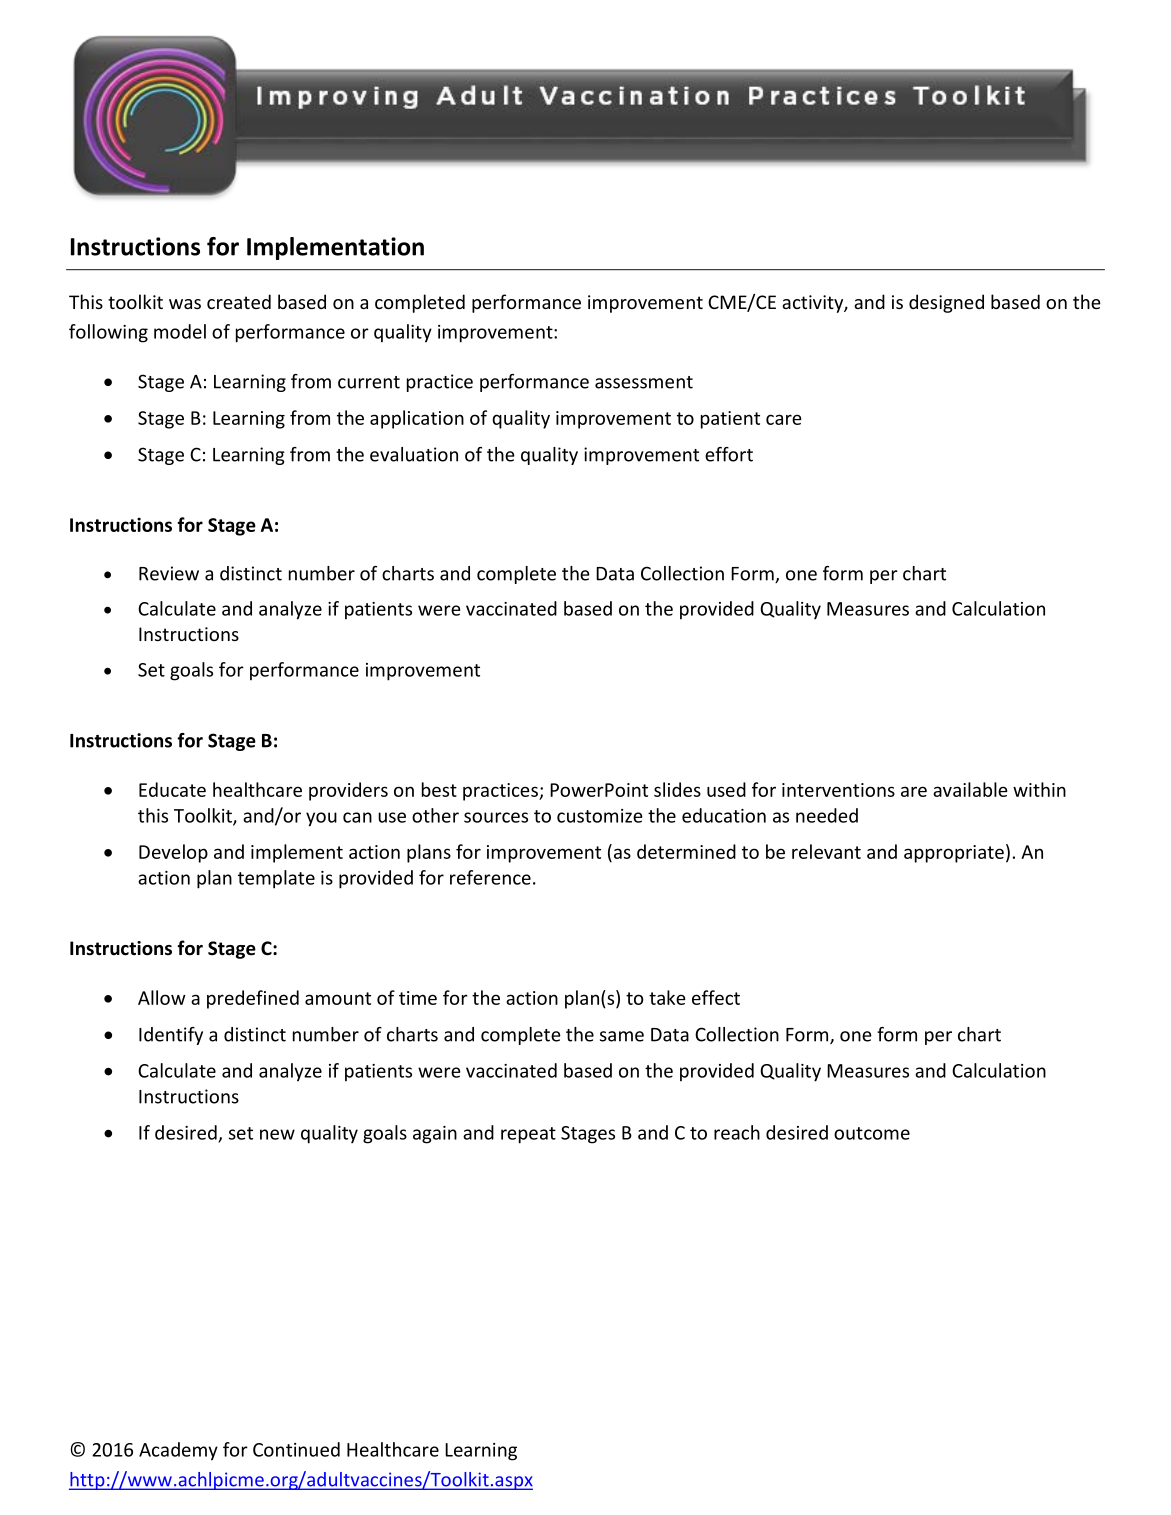  What do you see at coordinates (178, 1451) in the screenshot?
I see `Academy` at bounding box center [178, 1451].
